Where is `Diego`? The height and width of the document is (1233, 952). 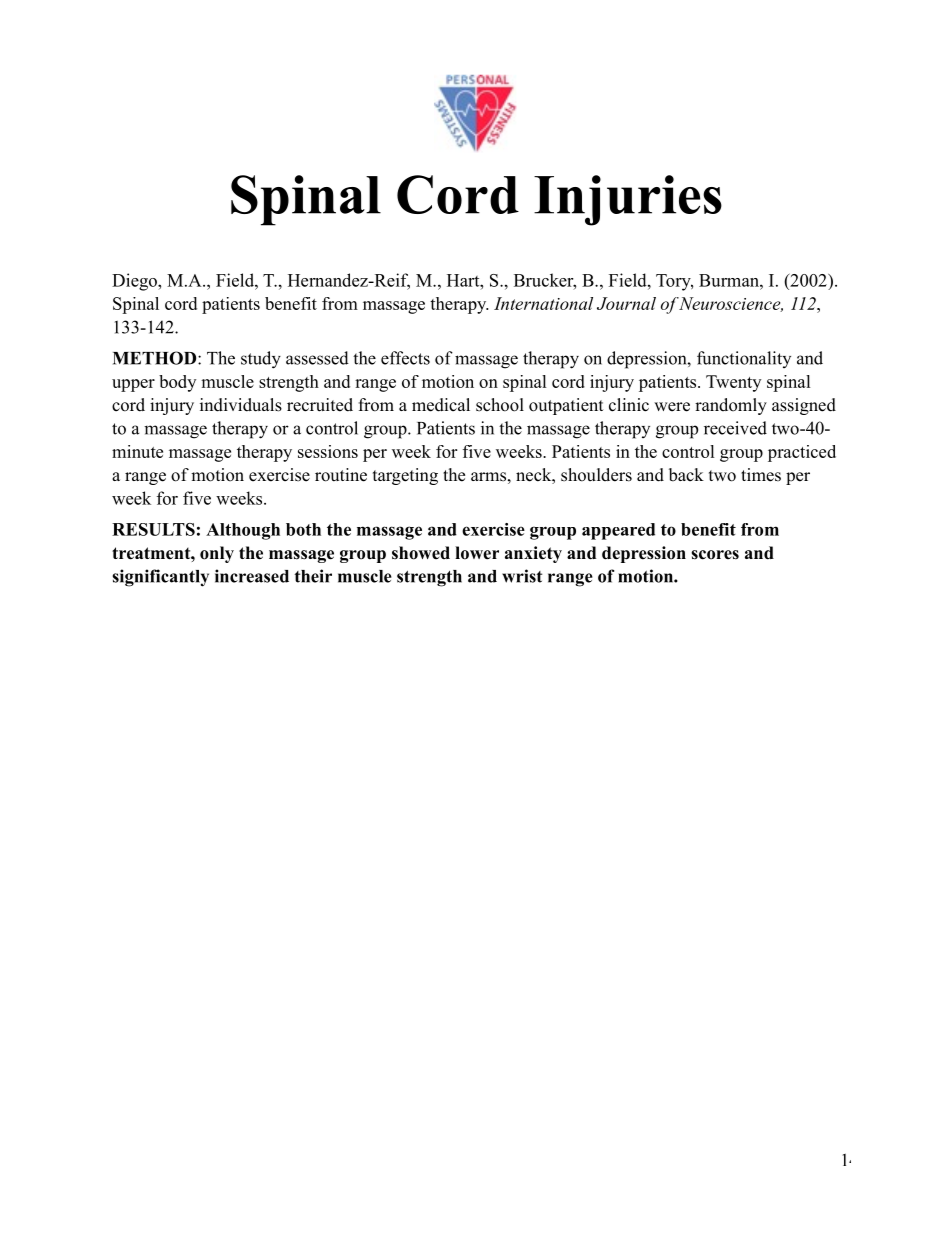
Diego is located at coordinates (135, 282).
